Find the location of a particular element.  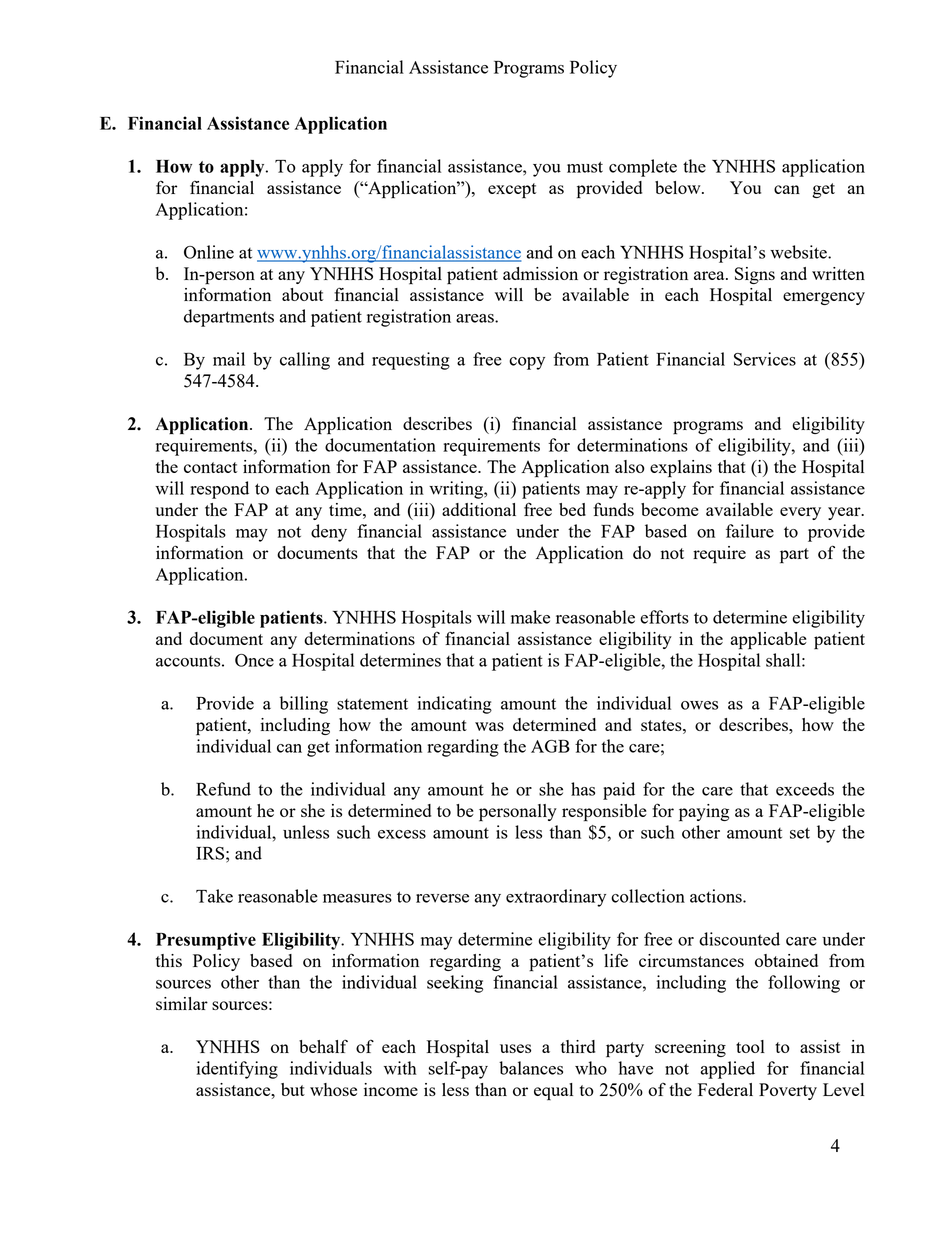

Online is located at coordinates (209, 252).
